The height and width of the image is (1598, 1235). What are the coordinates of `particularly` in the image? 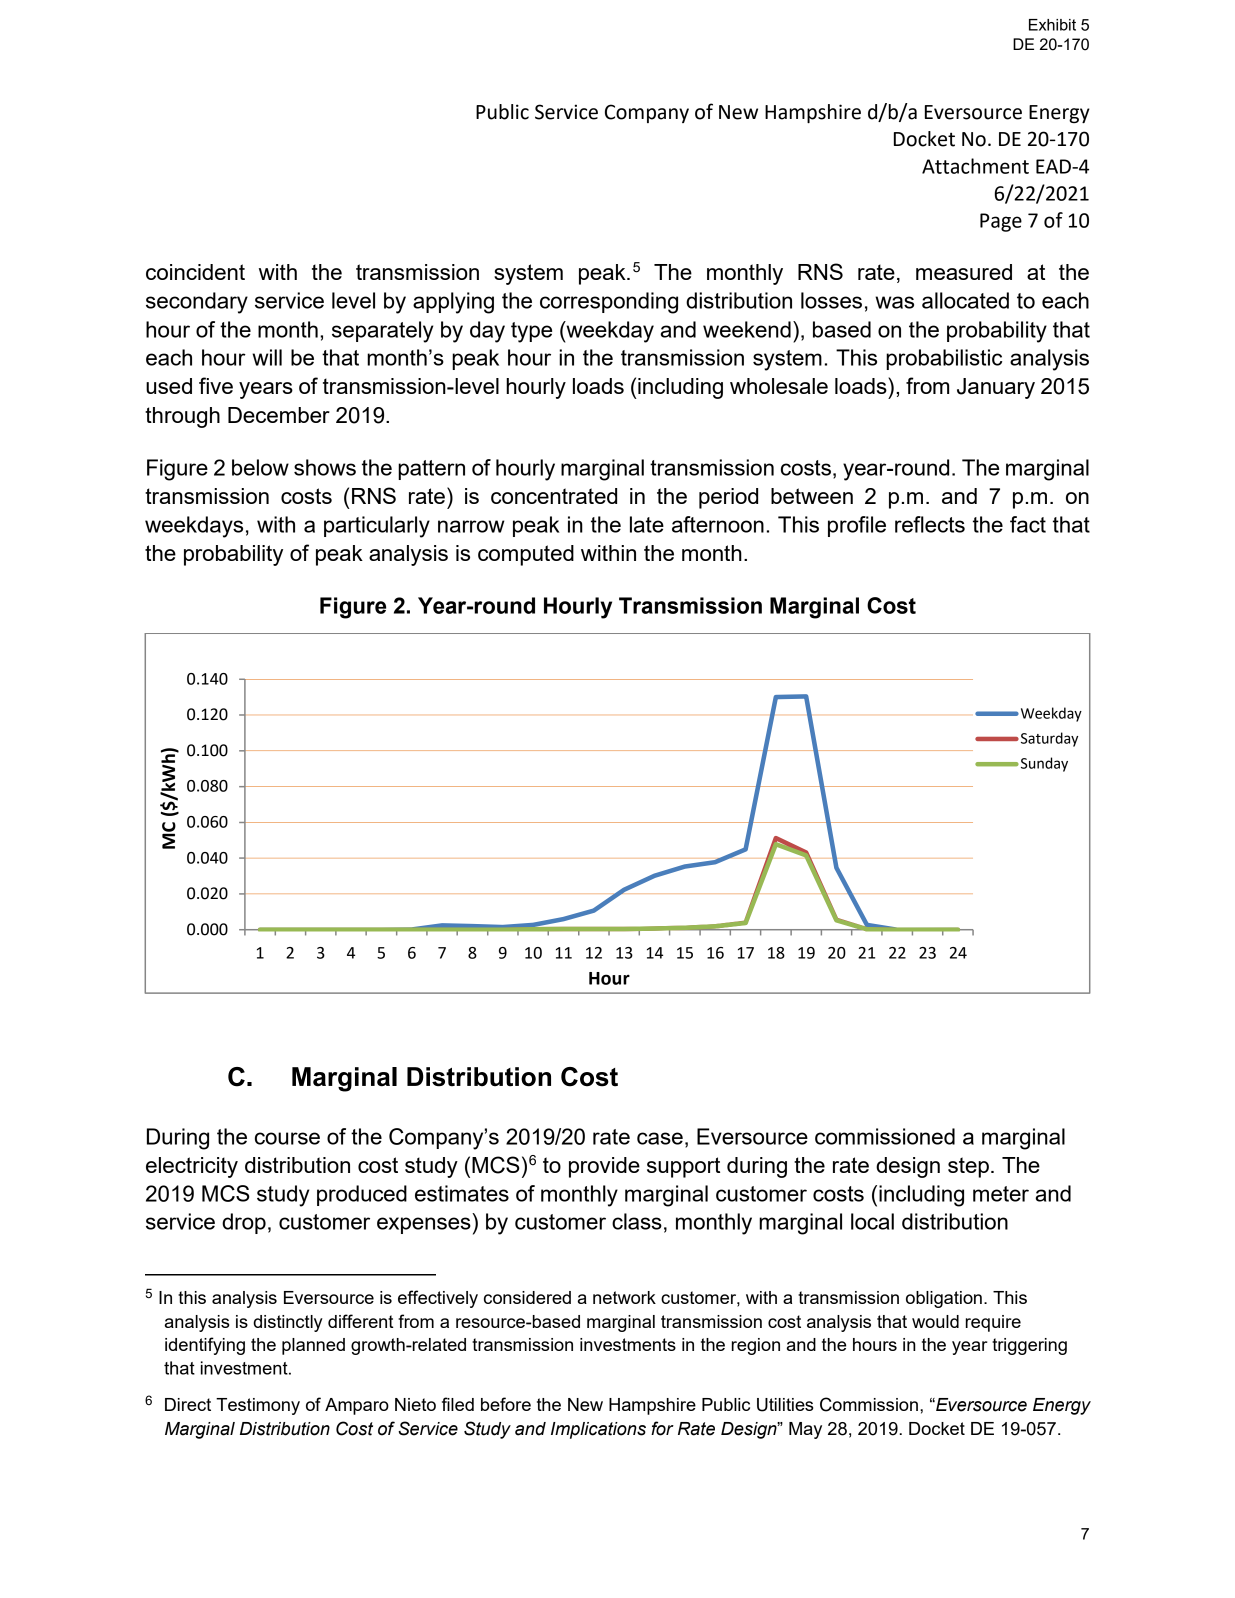 It's located at (377, 527).
